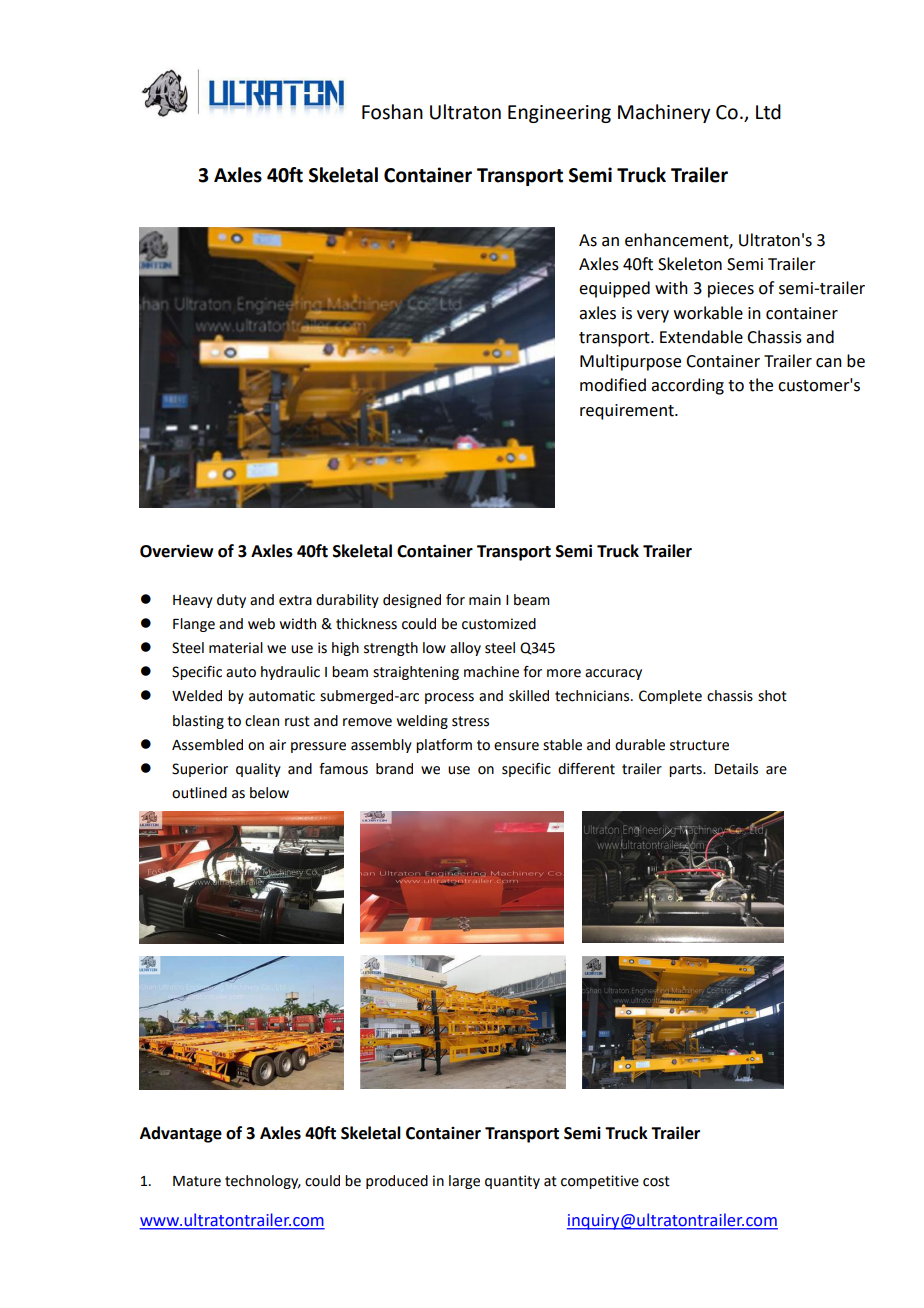 The width and height of the screenshot is (924, 1308). I want to click on customized, so click(499, 624).
